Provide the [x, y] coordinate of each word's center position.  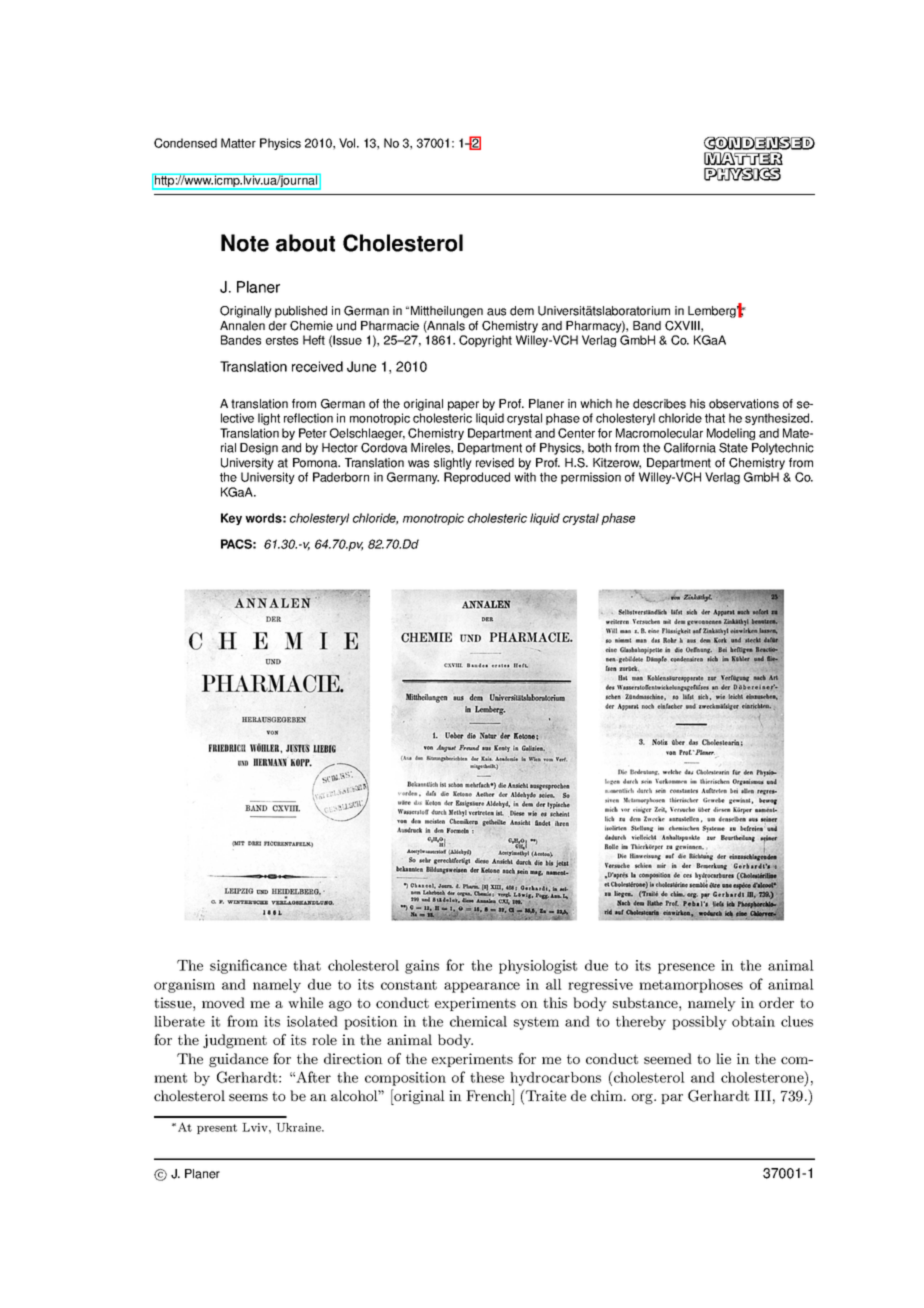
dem [522, 311]
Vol [348, 143]
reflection [308, 418]
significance [248, 966]
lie [723, 1058]
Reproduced [477, 478]
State [733, 448]
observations [744, 404]
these [487, 1077]
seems [248, 1097]
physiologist [538, 967]
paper [463, 406]
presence [686, 968]
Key [231, 519]
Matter [238, 143]
